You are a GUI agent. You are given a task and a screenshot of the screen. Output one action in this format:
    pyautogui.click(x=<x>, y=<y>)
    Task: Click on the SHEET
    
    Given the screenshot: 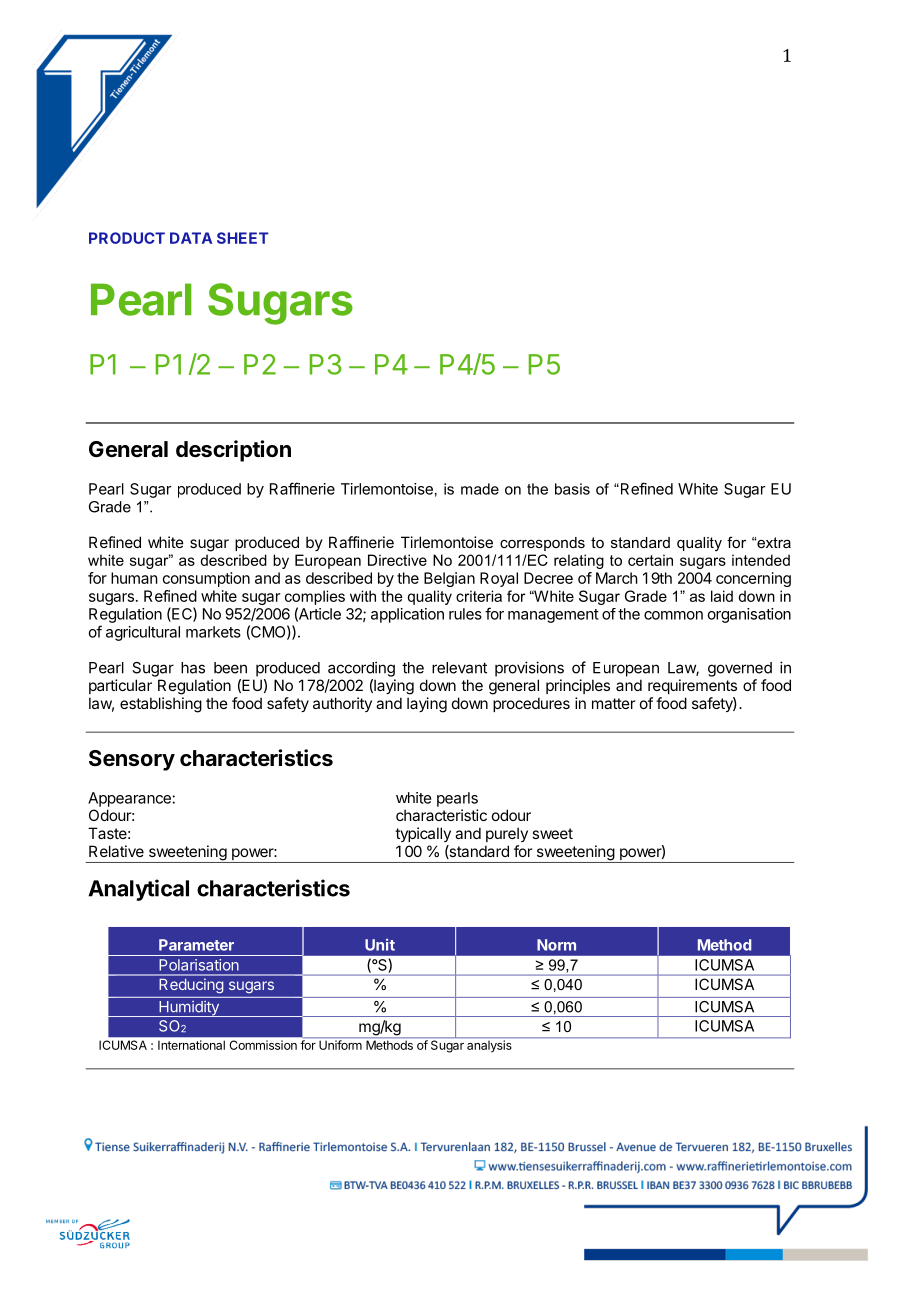 What is the action you would take?
    pyautogui.click(x=242, y=238)
